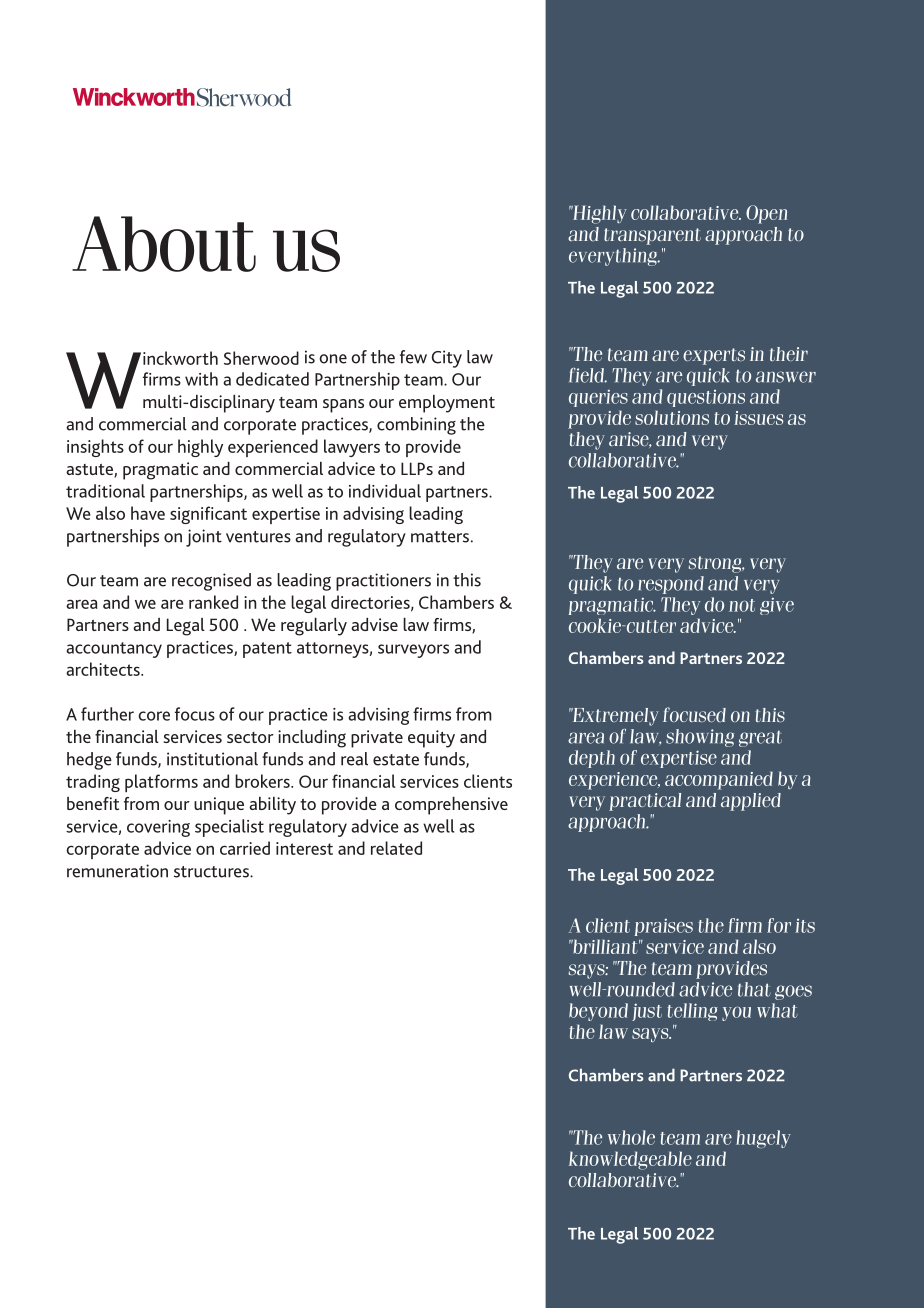  Describe the element at coordinates (114, 650) in the screenshot. I see `accountancy` at that location.
